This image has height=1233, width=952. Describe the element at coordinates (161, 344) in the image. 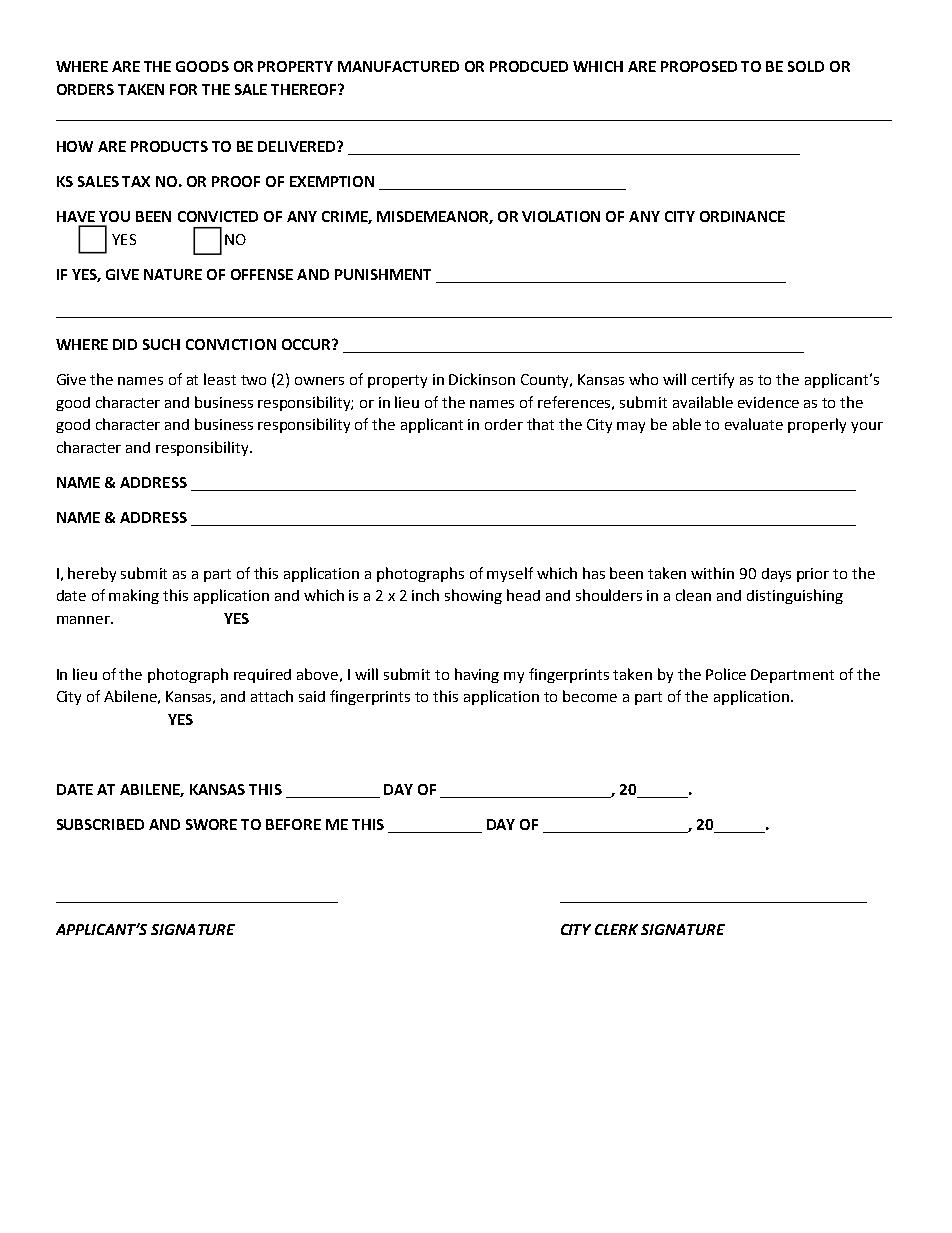

I see `SUCH` at that location.
